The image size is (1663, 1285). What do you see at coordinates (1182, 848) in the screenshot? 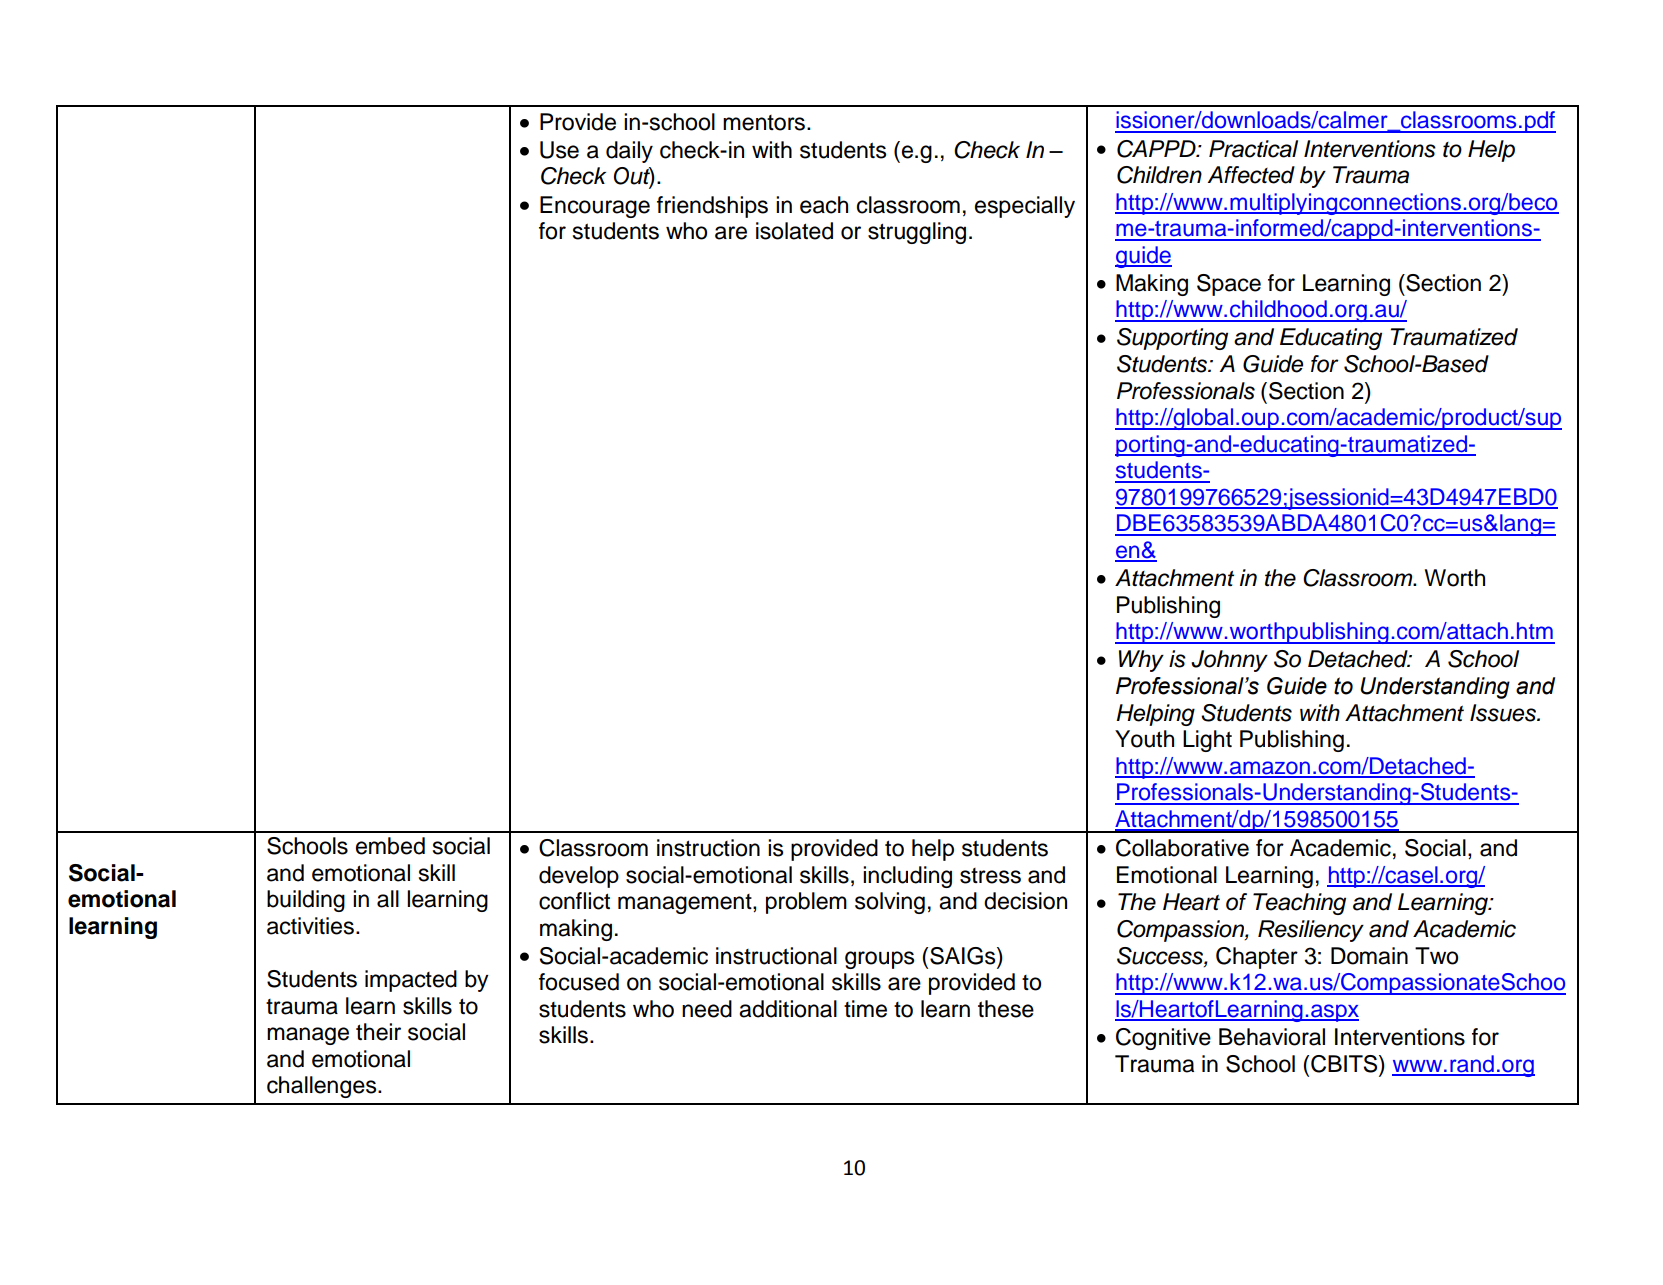
I see `Collaborative` at bounding box center [1182, 848].
